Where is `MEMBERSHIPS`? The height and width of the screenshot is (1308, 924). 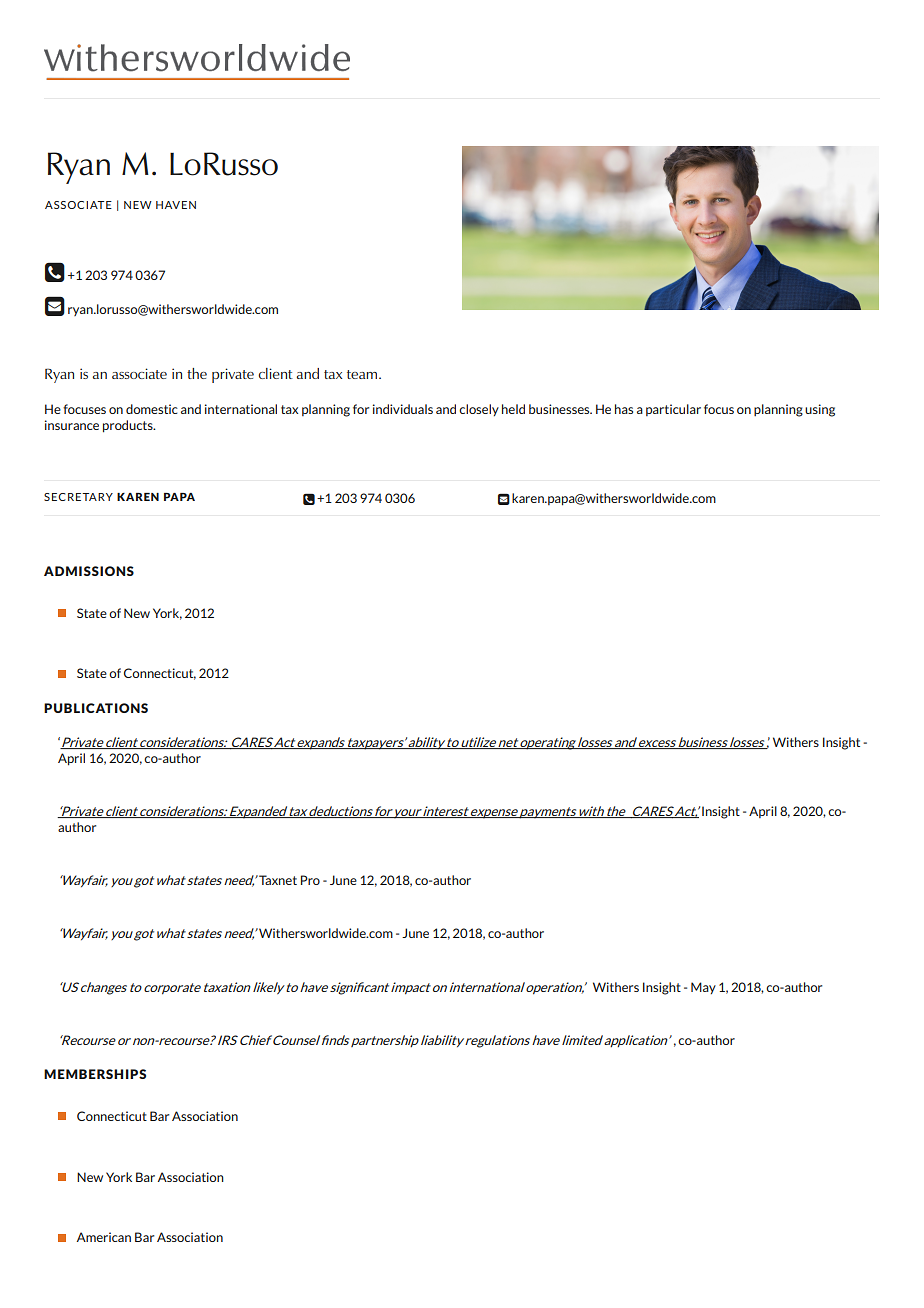 MEMBERSHIPS is located at coordinates (95, 1074).
